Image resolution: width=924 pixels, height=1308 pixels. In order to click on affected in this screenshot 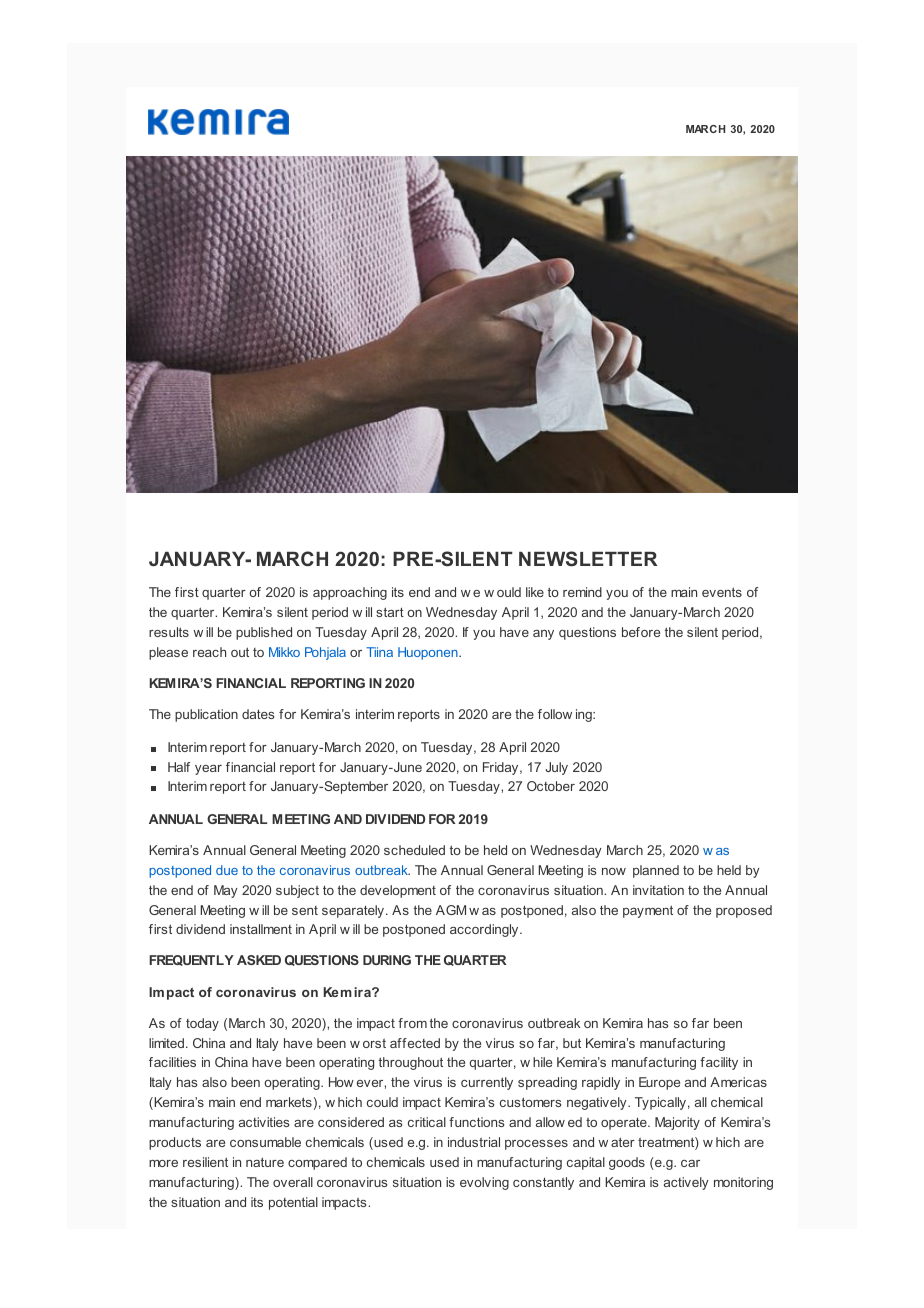, I will do `click(415, 1043)`.
